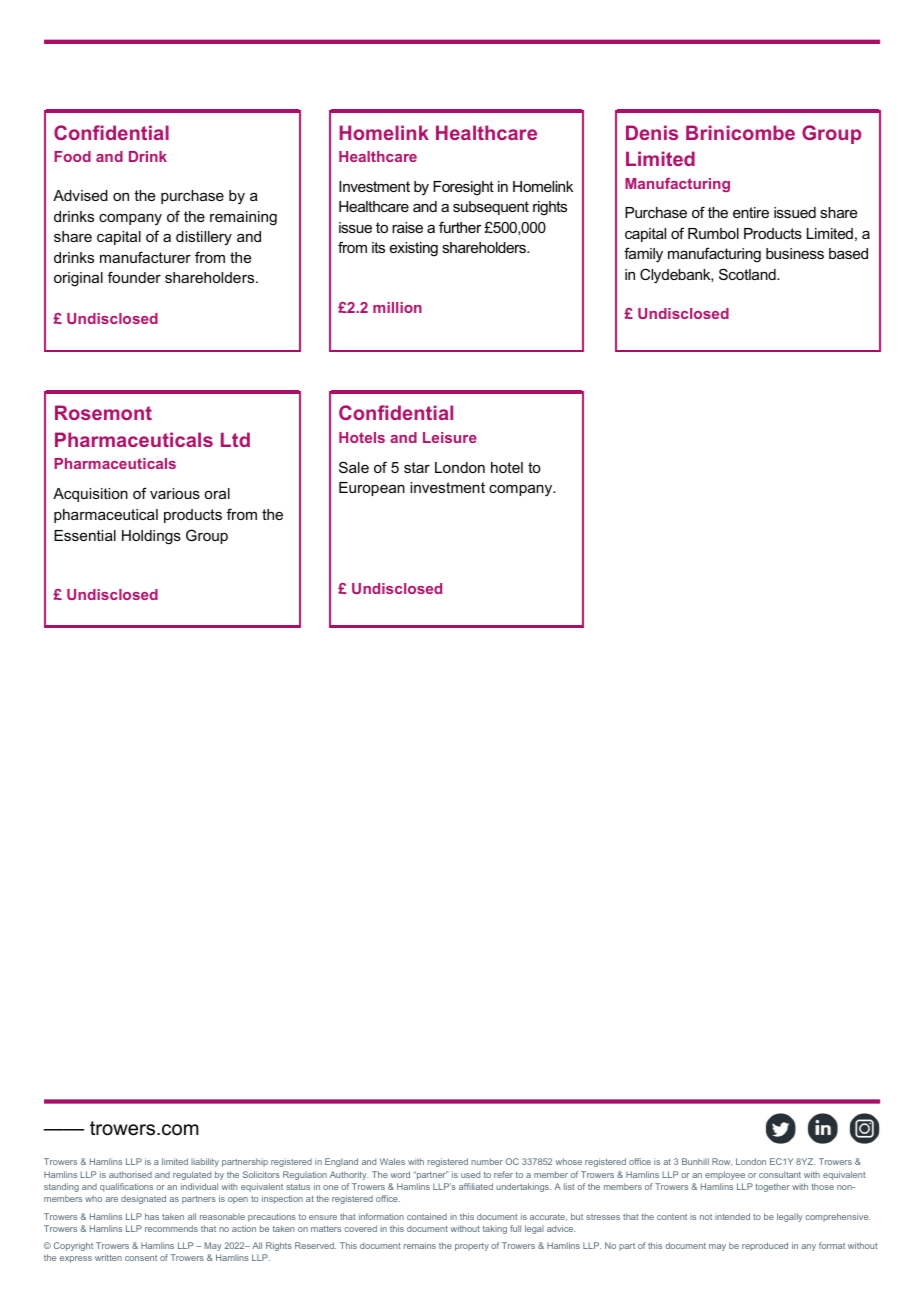 The width and height of the page is (924, 1308). What do you see at coordinates (450, 437) in the page?
I see `Leisure` at bounding box center [450, 437].
